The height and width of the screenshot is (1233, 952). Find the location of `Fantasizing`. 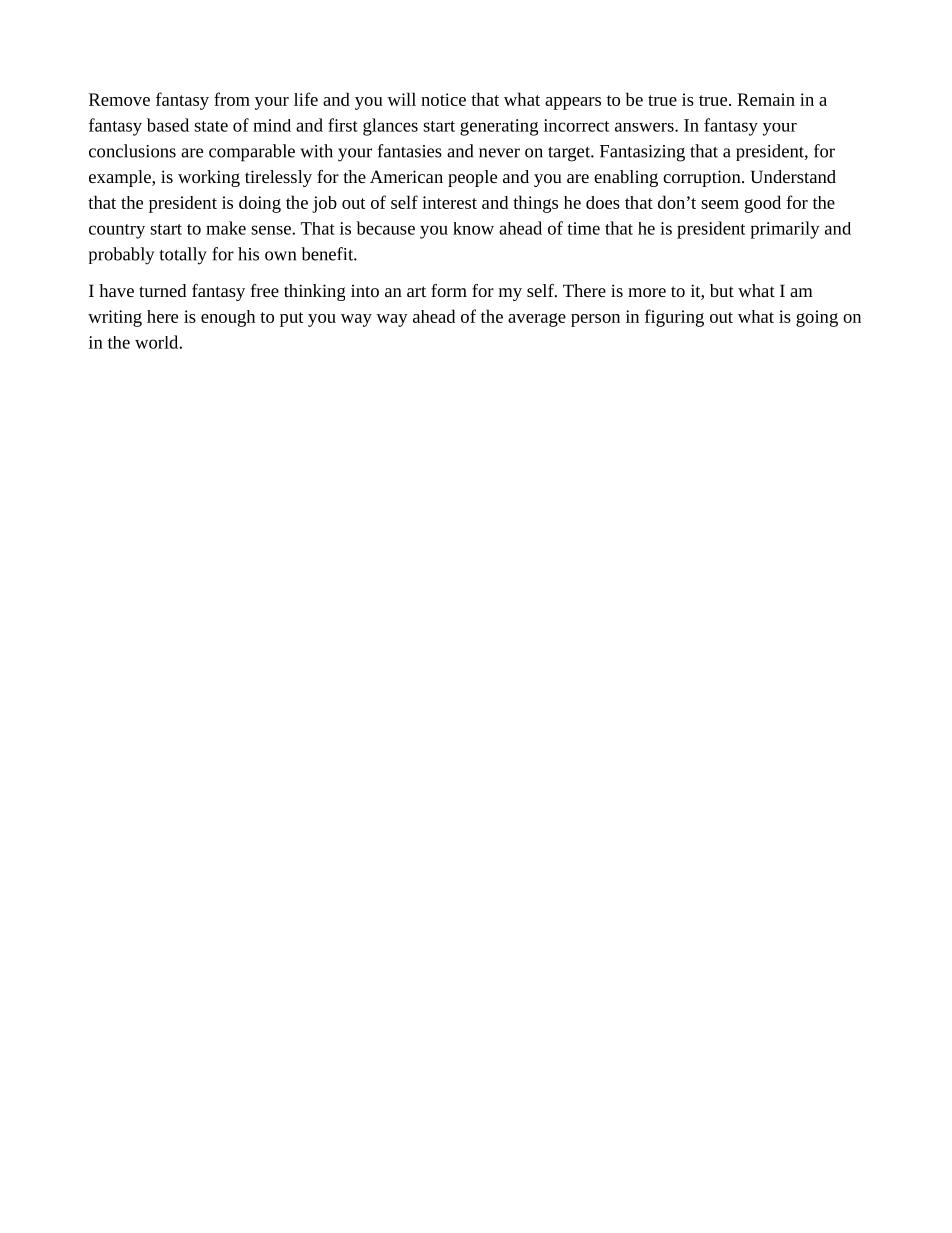

Fantasizing is located at coordinates (642, 153).
